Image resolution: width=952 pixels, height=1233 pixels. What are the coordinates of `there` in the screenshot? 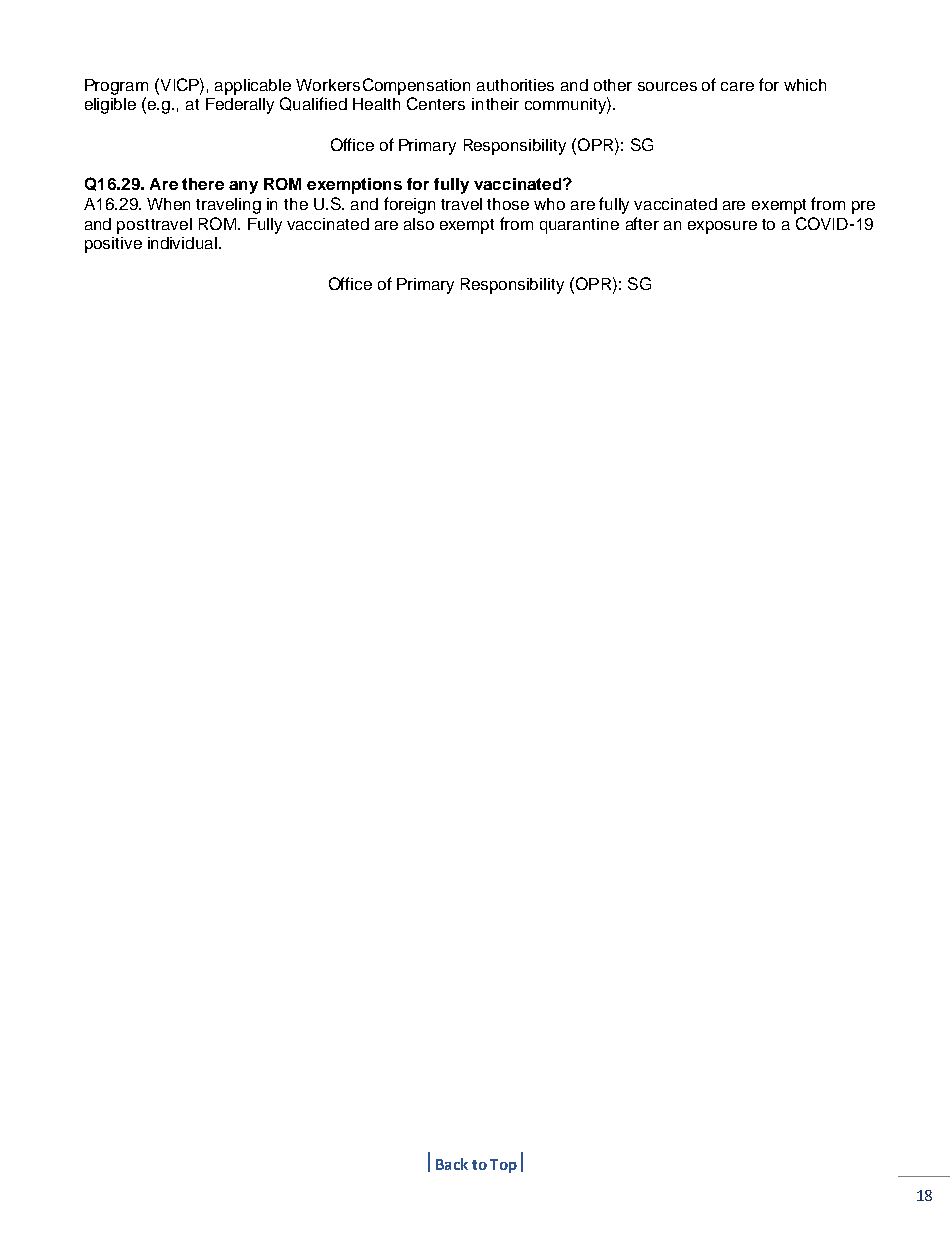 It's located at (203, 184).
